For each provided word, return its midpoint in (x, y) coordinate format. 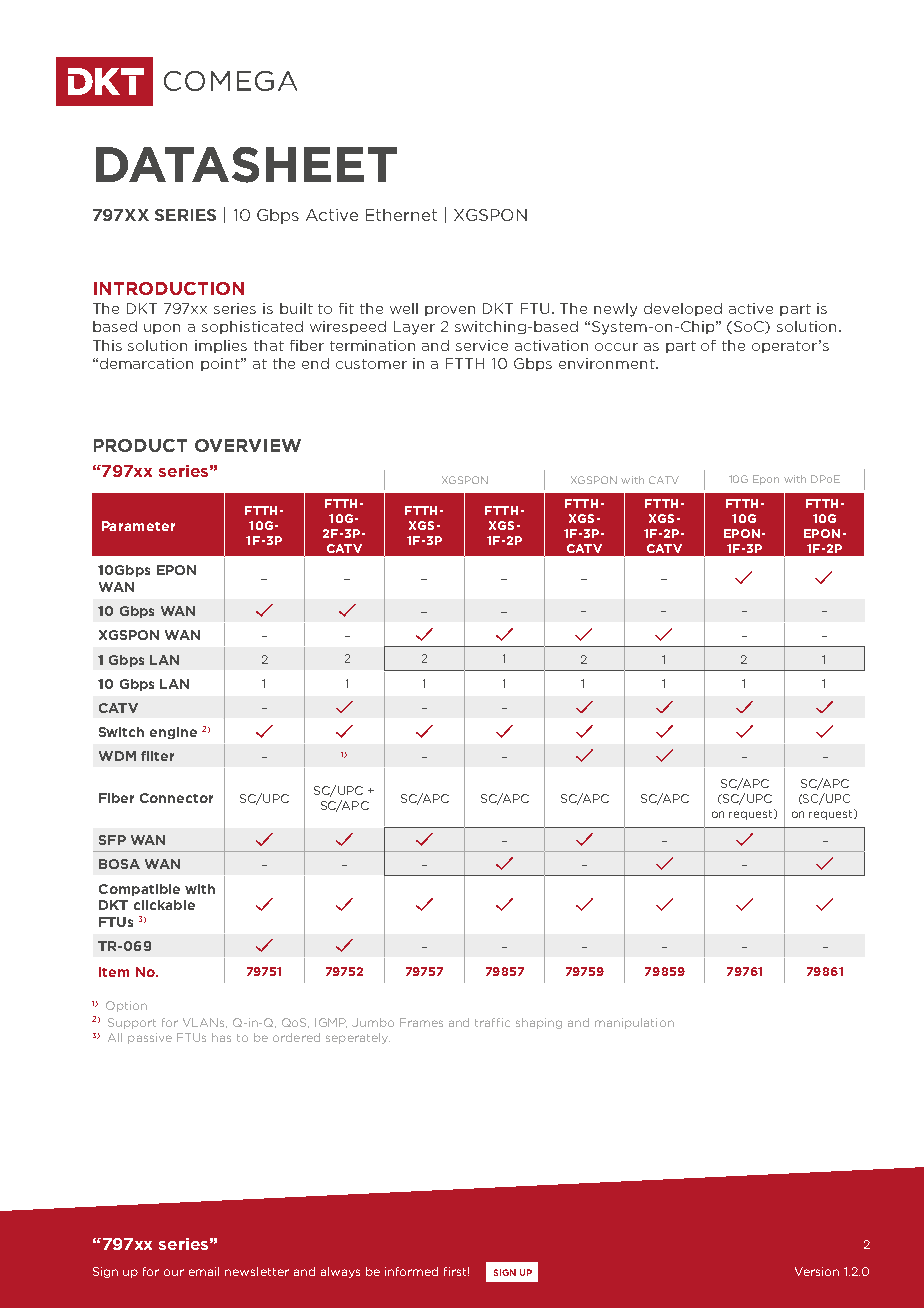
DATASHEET (246, 165)
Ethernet (401, 215)
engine (173, 733)
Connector (176, 798)
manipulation (634, 1023)
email (204, 1271)
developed (683, 309)
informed (411, 1271)
